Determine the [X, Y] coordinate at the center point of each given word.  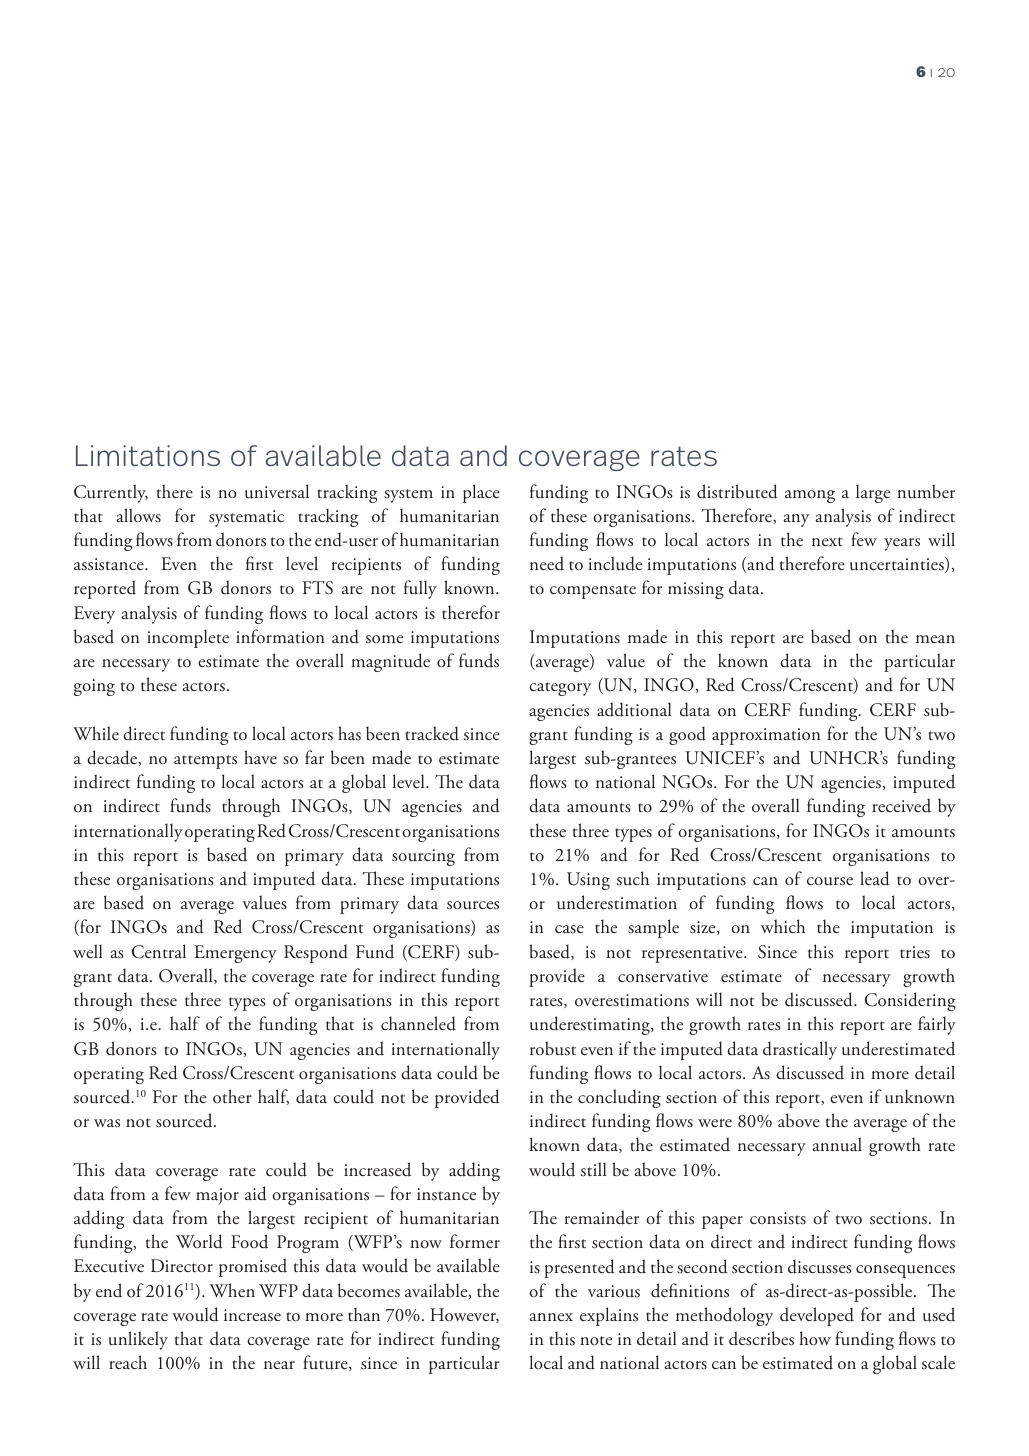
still [593, 1169]
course [830, 881]
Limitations [148, 456]
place [481, 493]
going [94, 687]
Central [159, 951]
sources [473, 905]
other [232, 1096]
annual [837, 1144]
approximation [766, 736]
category [560, 689]
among [810, 496]
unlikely [138, 1340]
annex [551, 1317]
